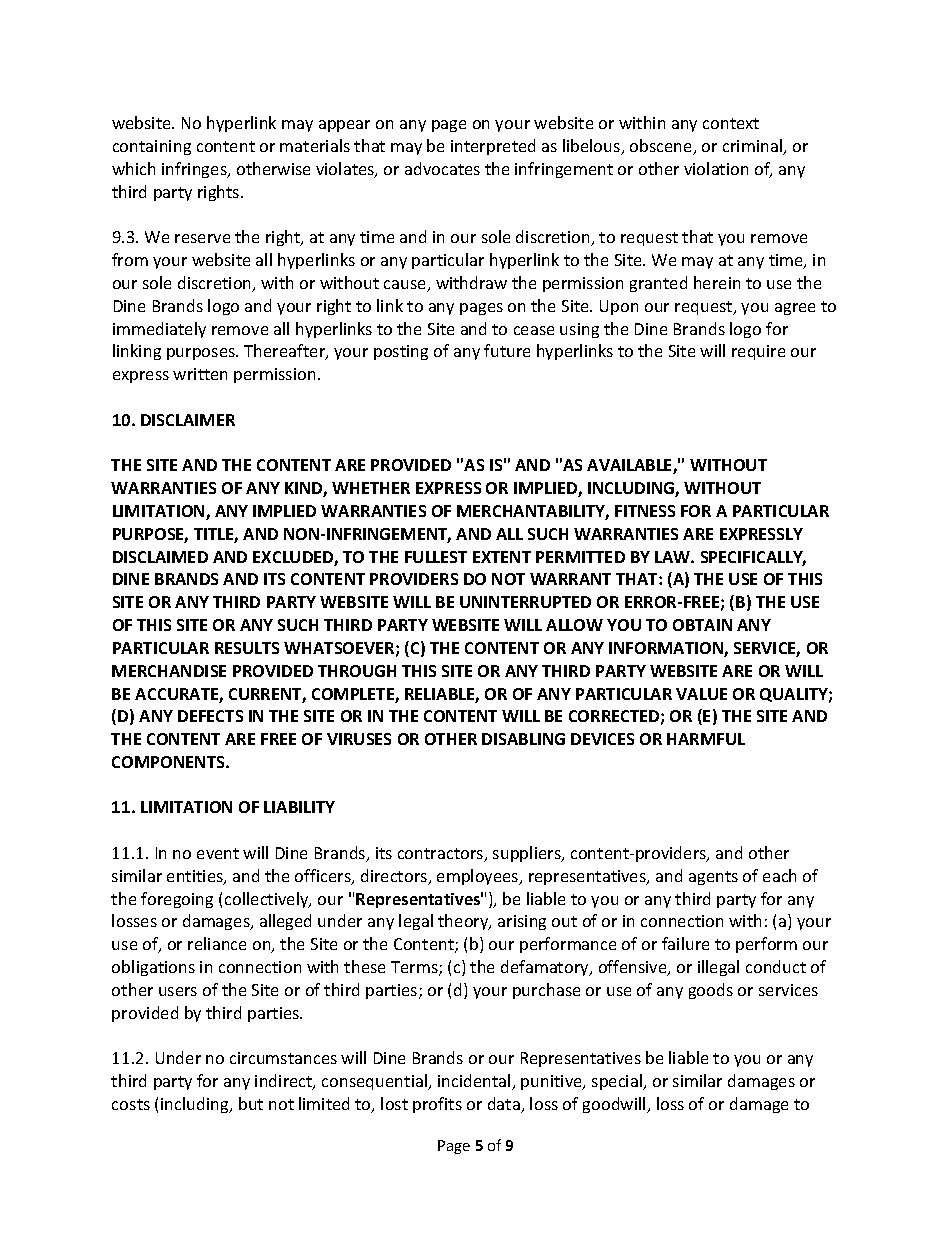 Image resolution: width=952 pixels, height=1233 pixels. Describe the element at coordinates (475, 1082) in the screenshot. I see `incidental` at that location.
